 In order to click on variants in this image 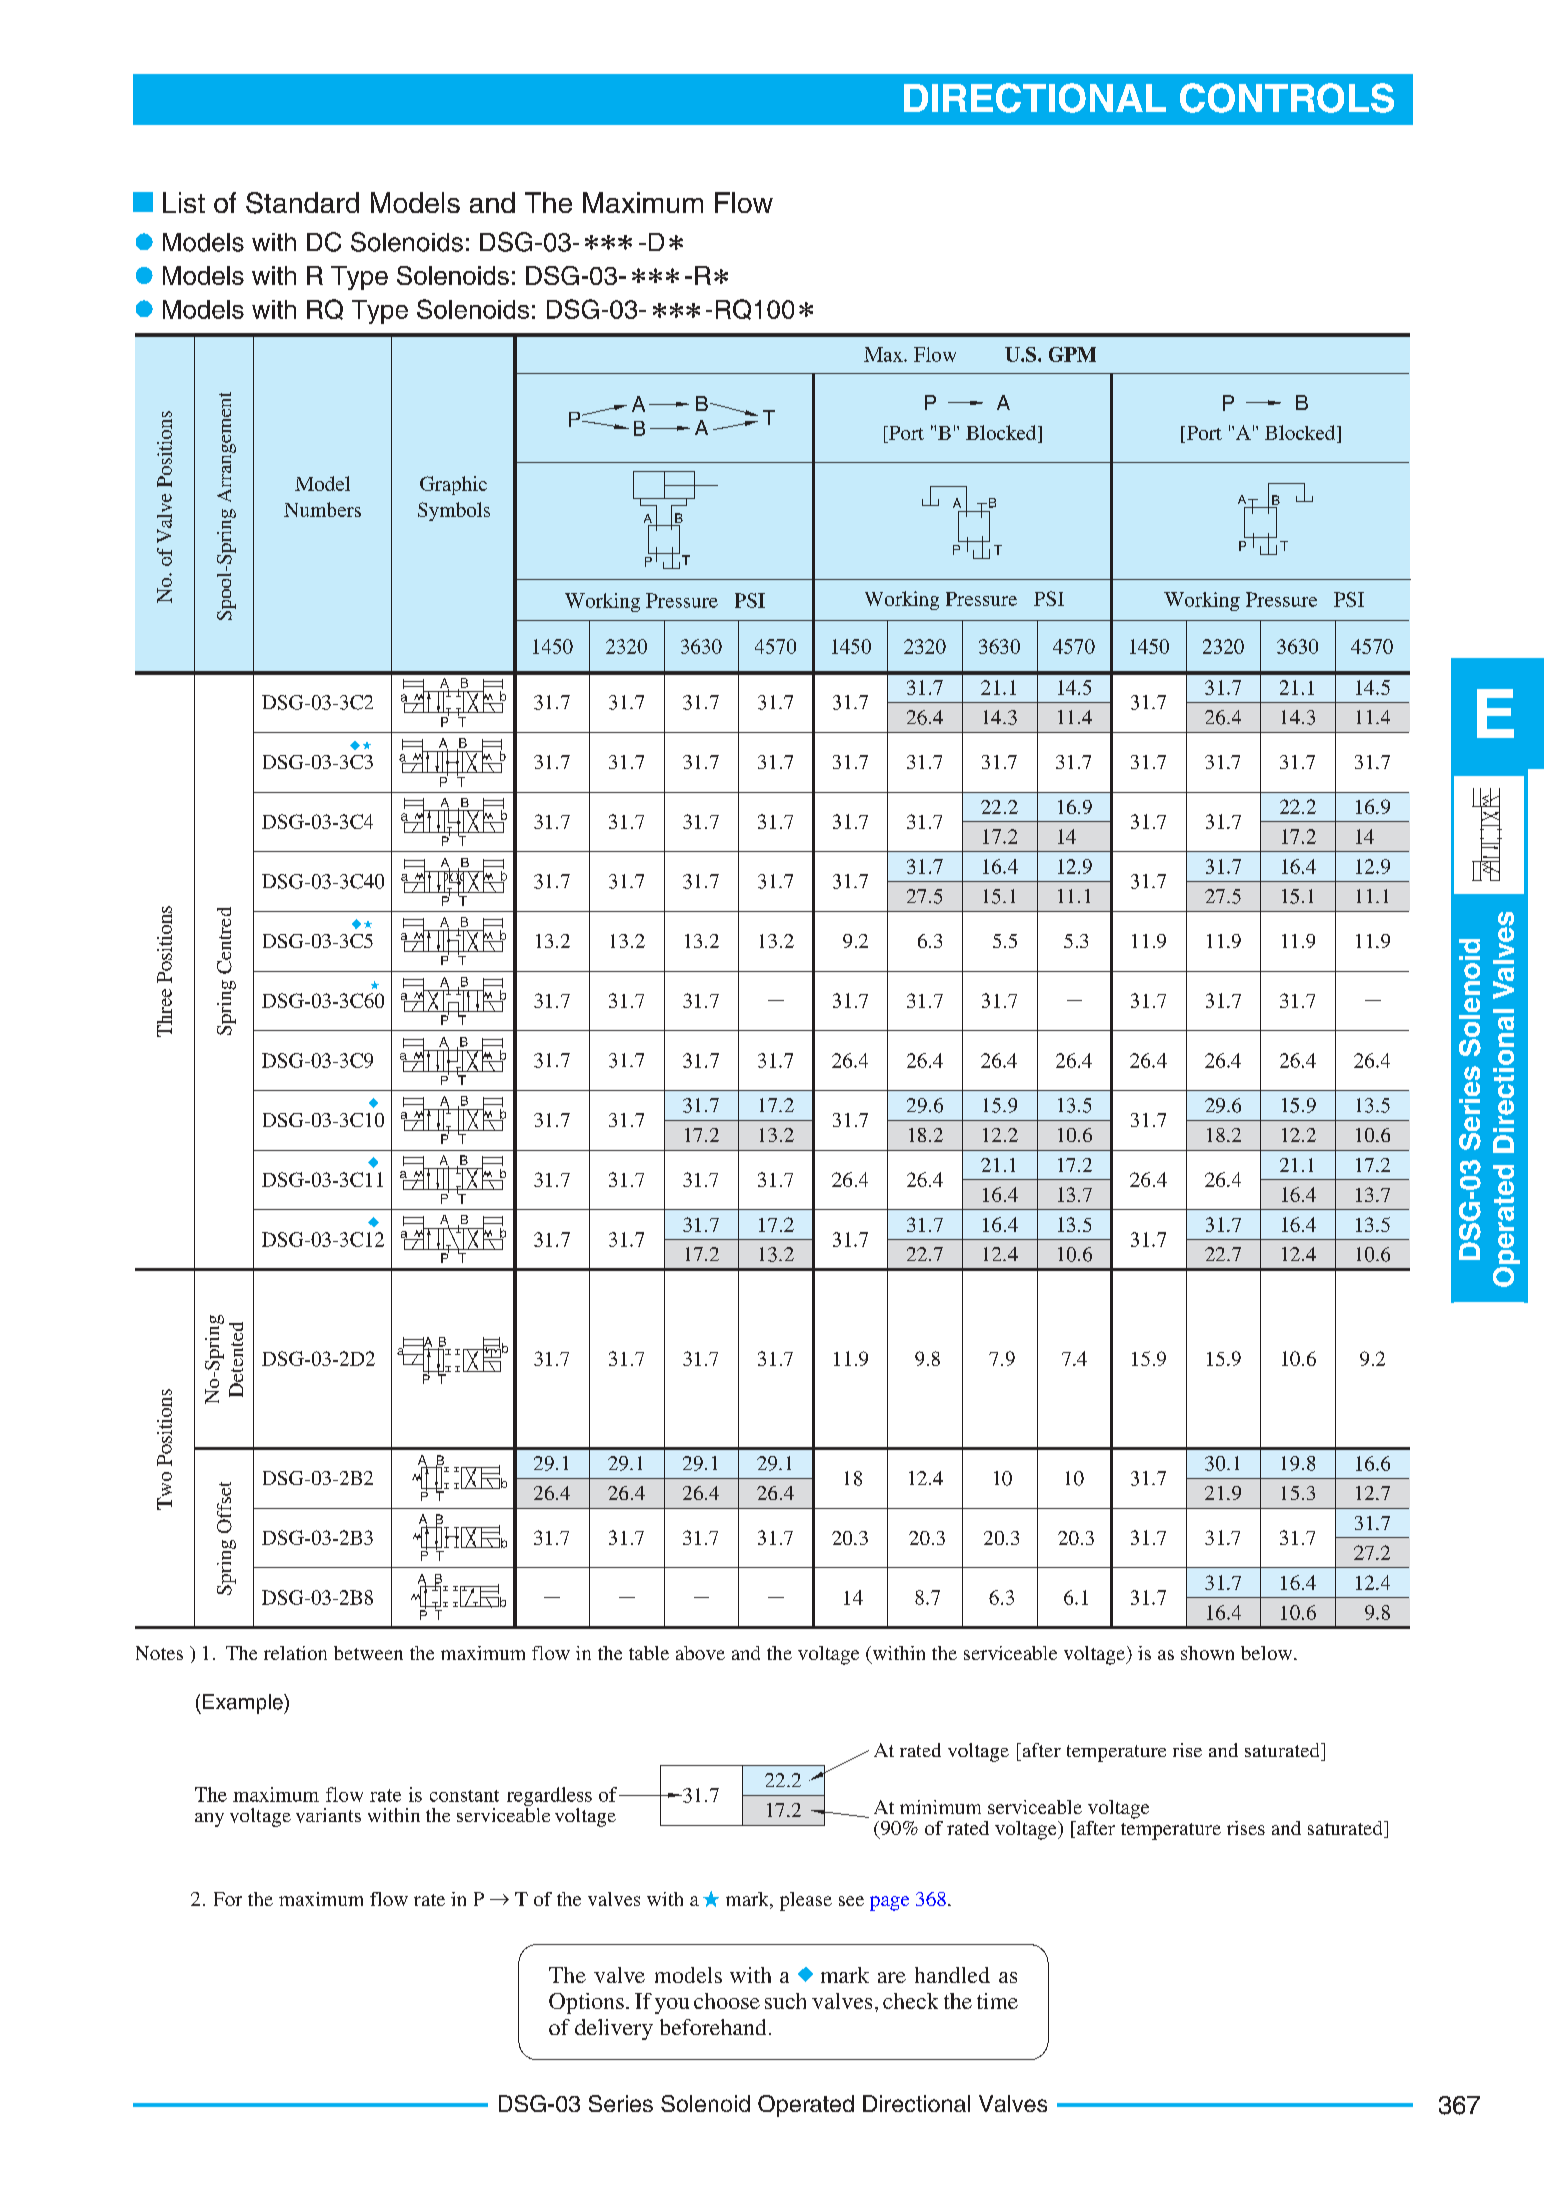, I will do `click(328, 1815)`.
